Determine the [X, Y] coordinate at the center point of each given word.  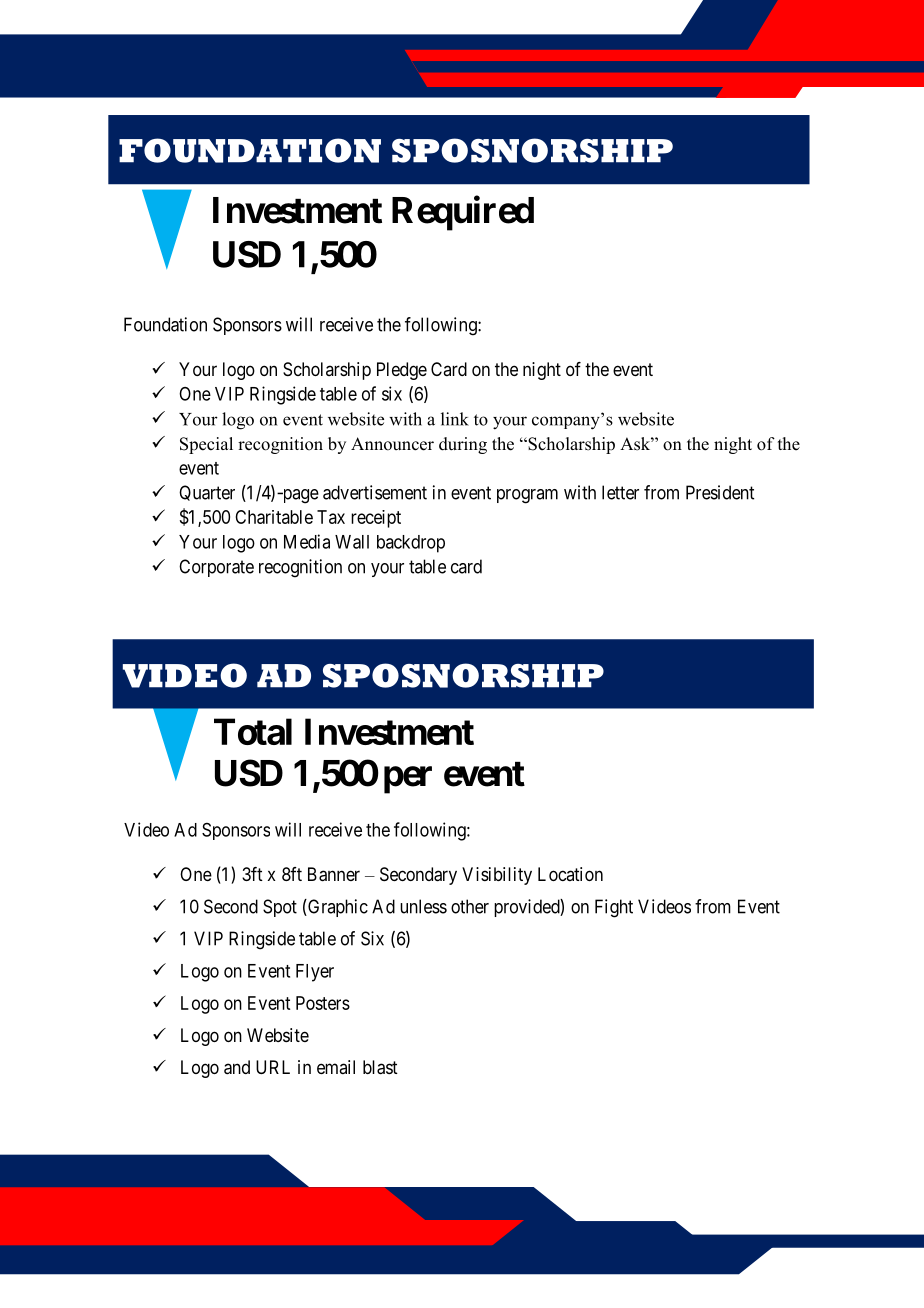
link [455, 419]
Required [463, 213]
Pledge [402, 371]
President [720, 492]
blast [380, 1067]
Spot [280, 908]
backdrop [411, 544]
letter [620, 492]
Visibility [497, 876]
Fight [614, 908]
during [463, 445]
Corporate [216, 568]
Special [206, 445]
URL [273, 1067]
